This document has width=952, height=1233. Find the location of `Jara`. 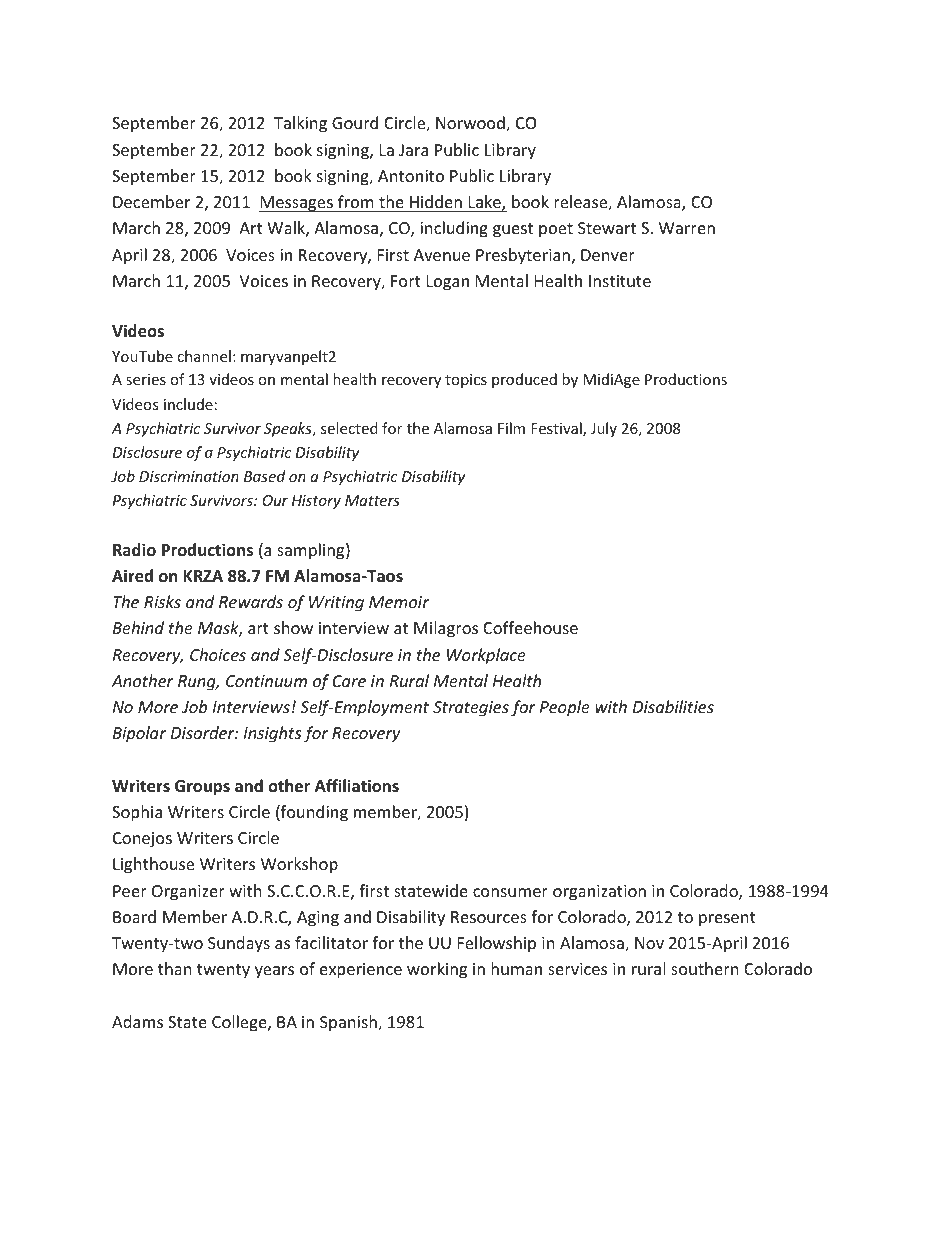

Jara is located at coordinates (413, 150).
